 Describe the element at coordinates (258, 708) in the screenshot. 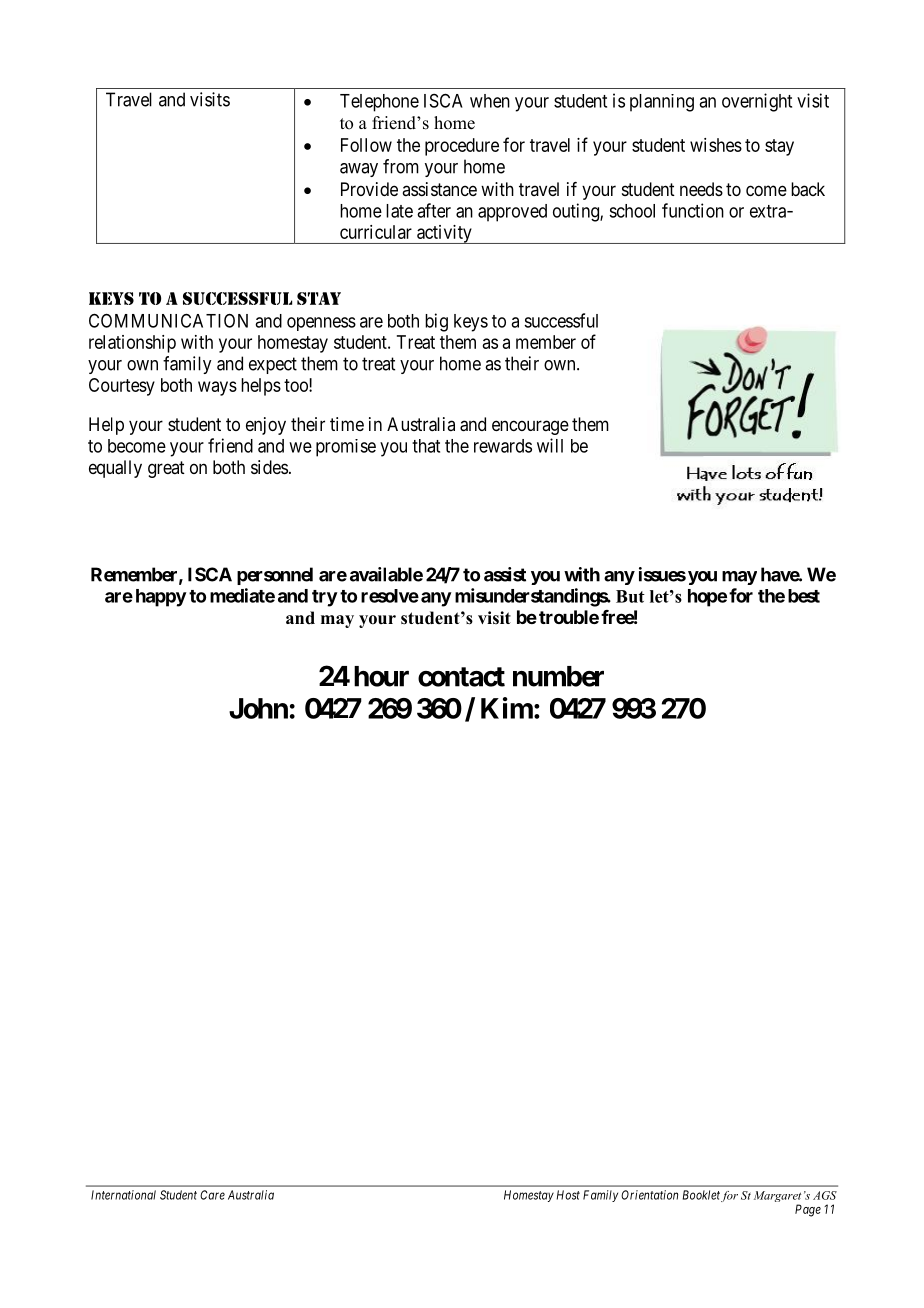

I see `John` at that location.
